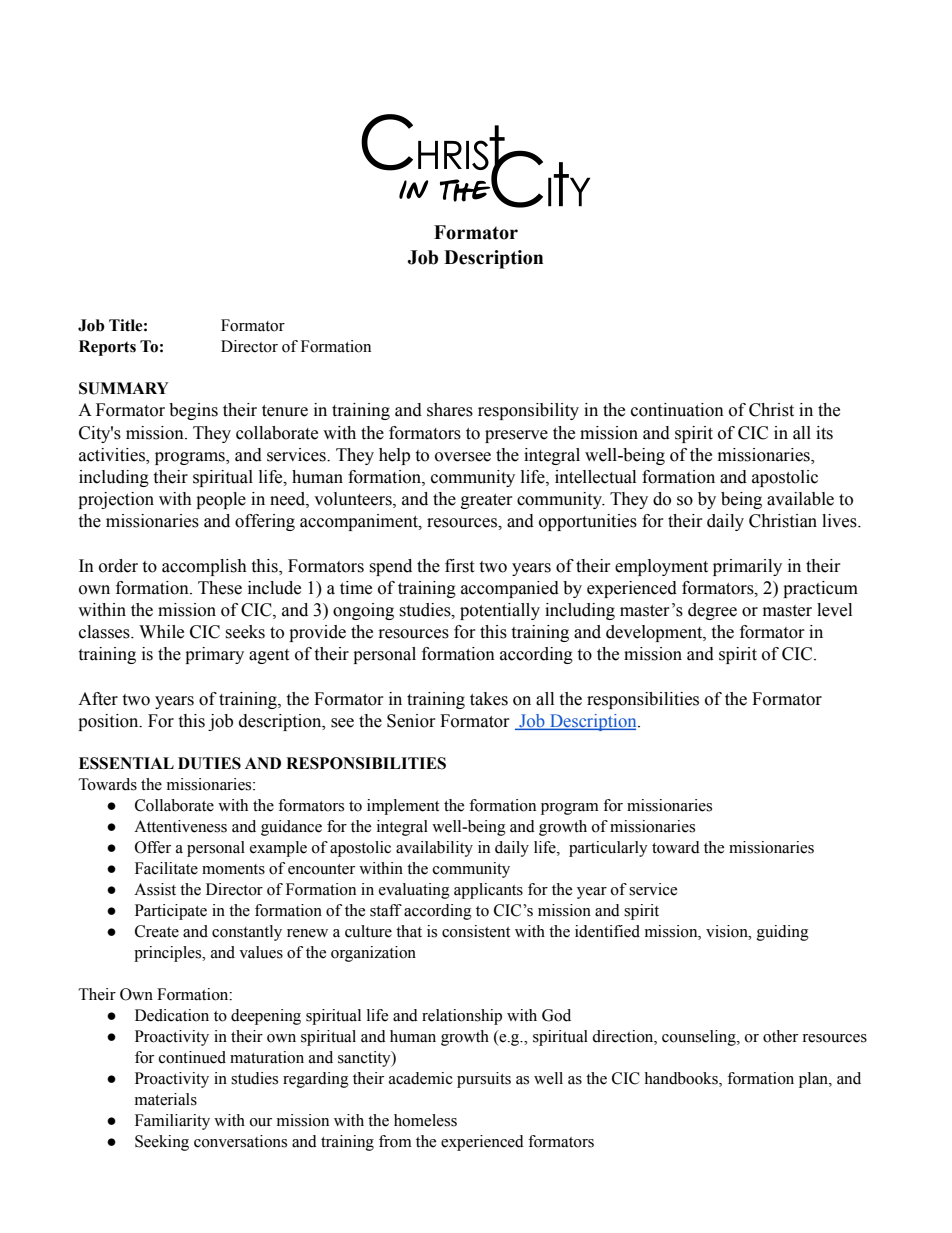 The height and width of the document is (1233, 952). I want to click on particularly, so click(608, 849).
